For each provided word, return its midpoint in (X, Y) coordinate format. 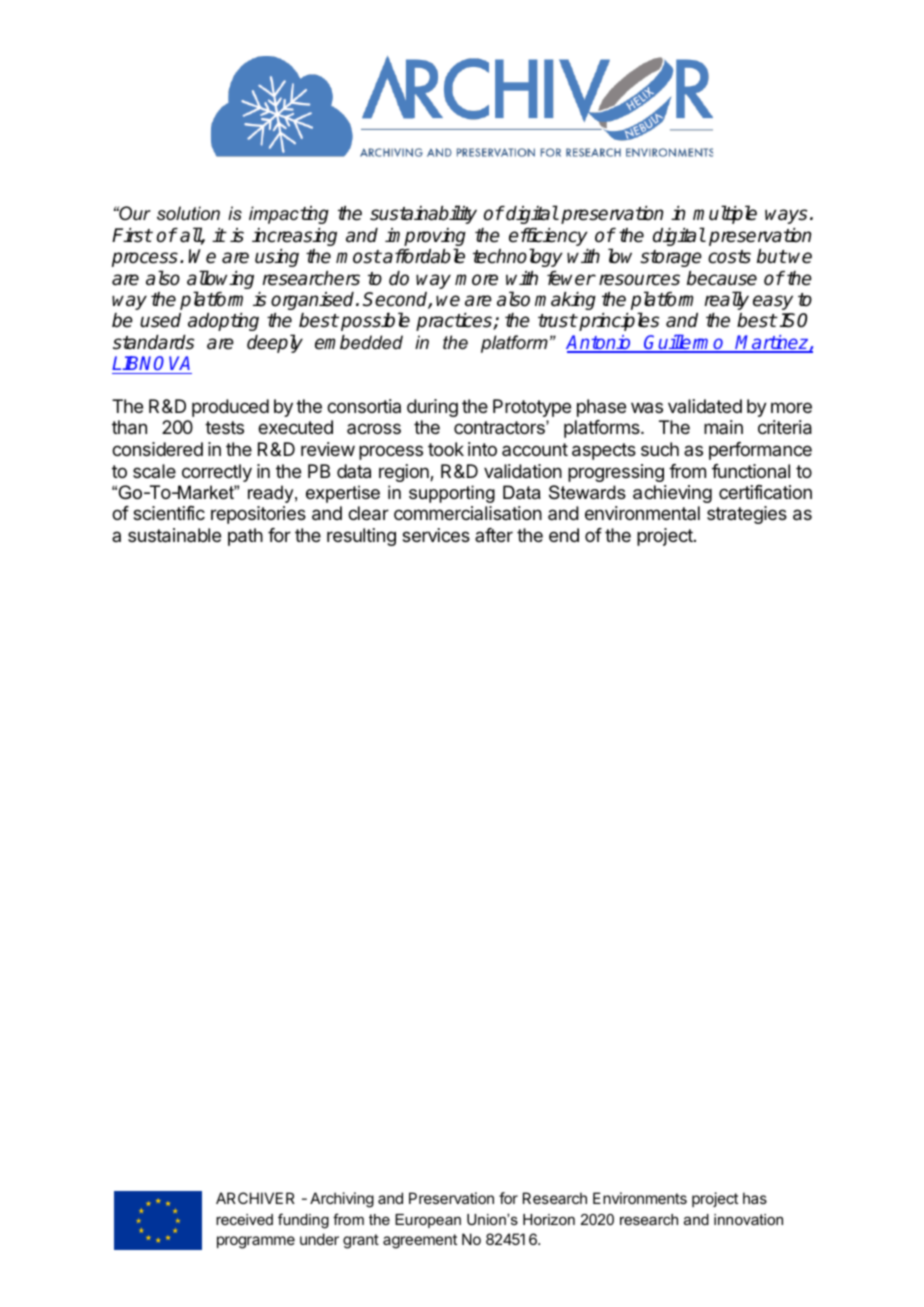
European (428, 1221)
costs (729, 257)
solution (188, 213)
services (436, 535)
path (245, 537)
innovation (748, 1219)
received (244, 1219)
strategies (747, 515)
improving (425, 238)
